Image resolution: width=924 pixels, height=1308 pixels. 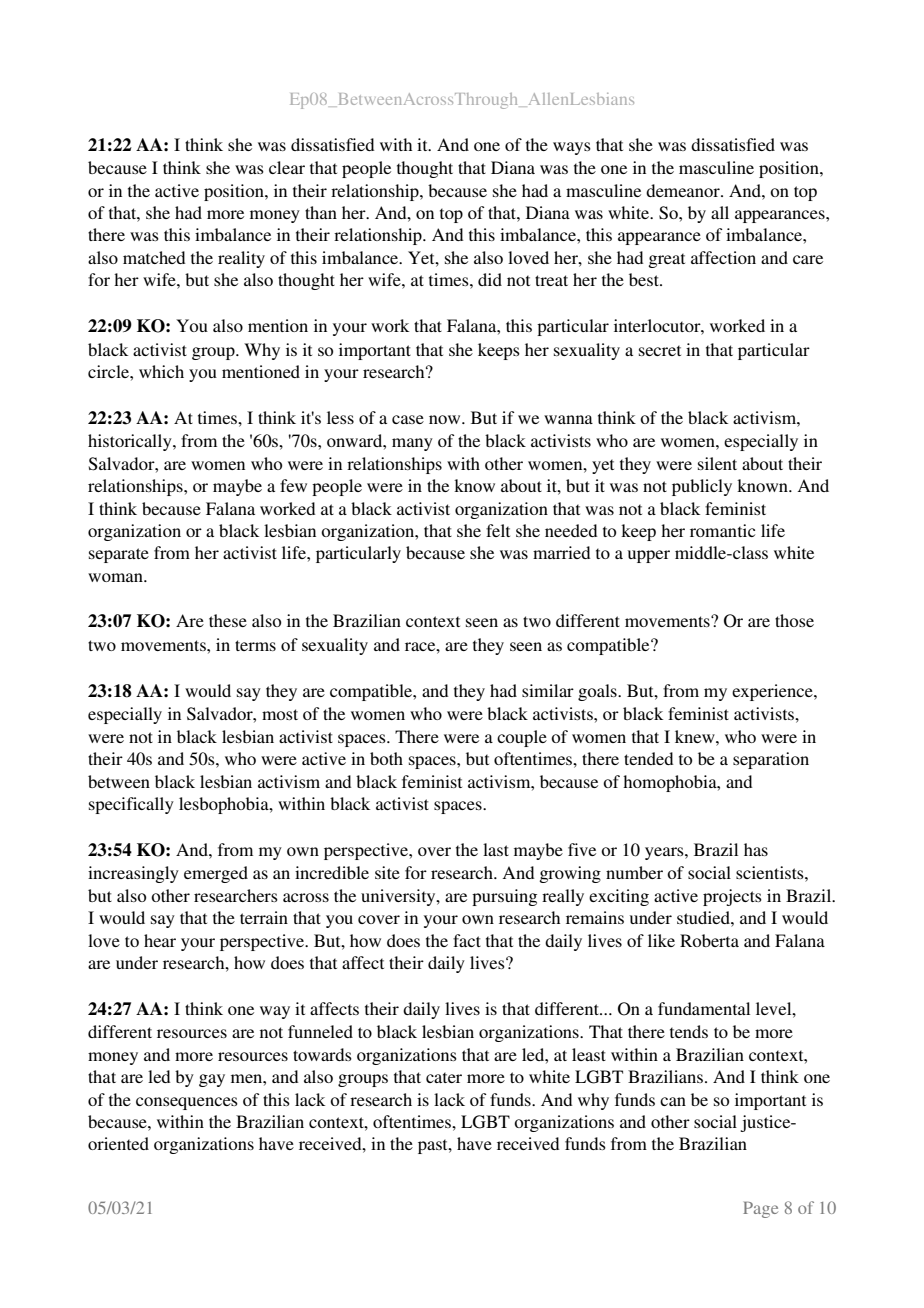 I want to click on consequences, so click(x=187, y=1103).
